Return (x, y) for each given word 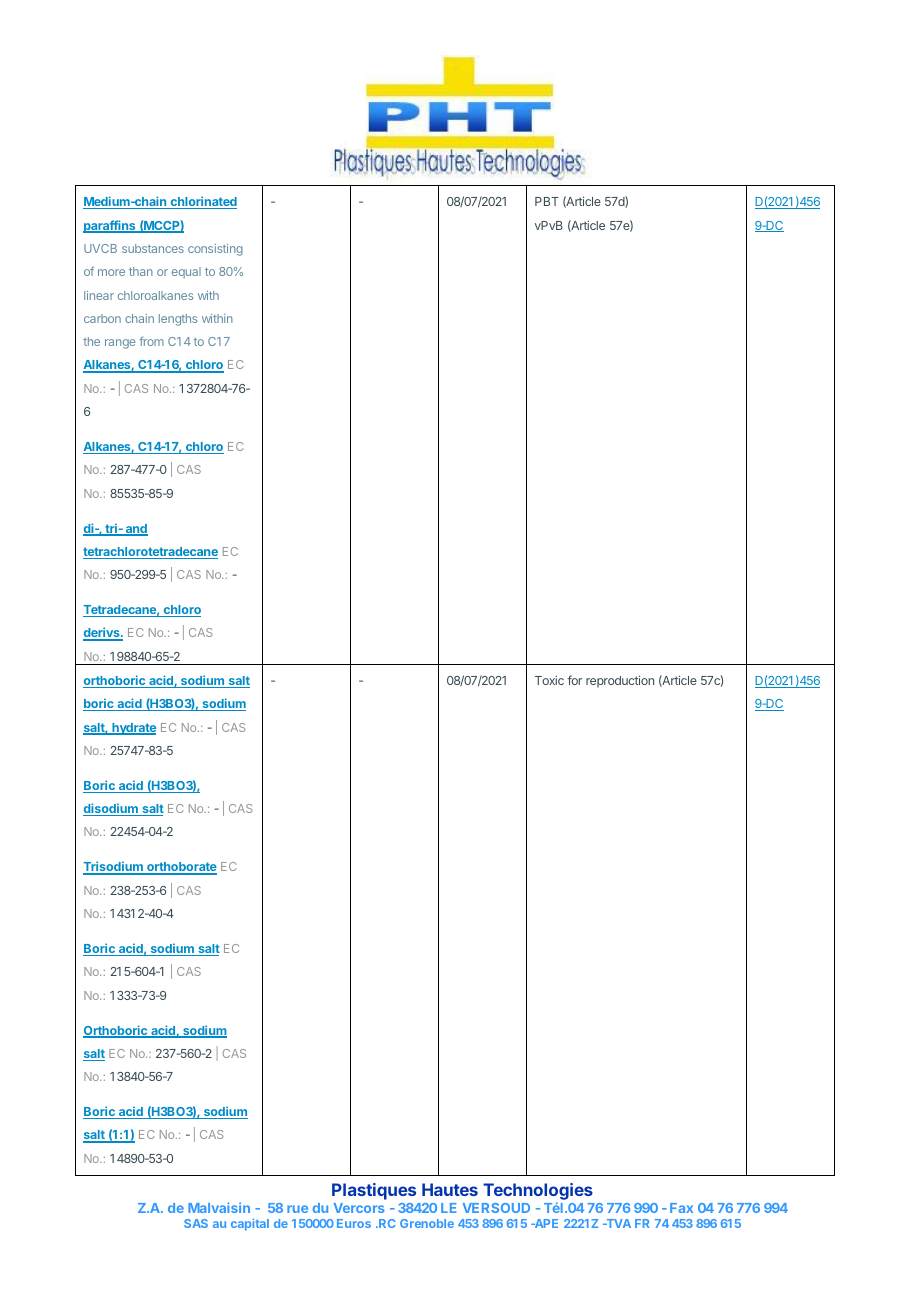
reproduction (620, 681)
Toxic (549, 680)
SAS (196, 1223)
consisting (215, 250)
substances (153, 248)
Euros (354, 1223)
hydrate (133, 729)
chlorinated (202, 202)
